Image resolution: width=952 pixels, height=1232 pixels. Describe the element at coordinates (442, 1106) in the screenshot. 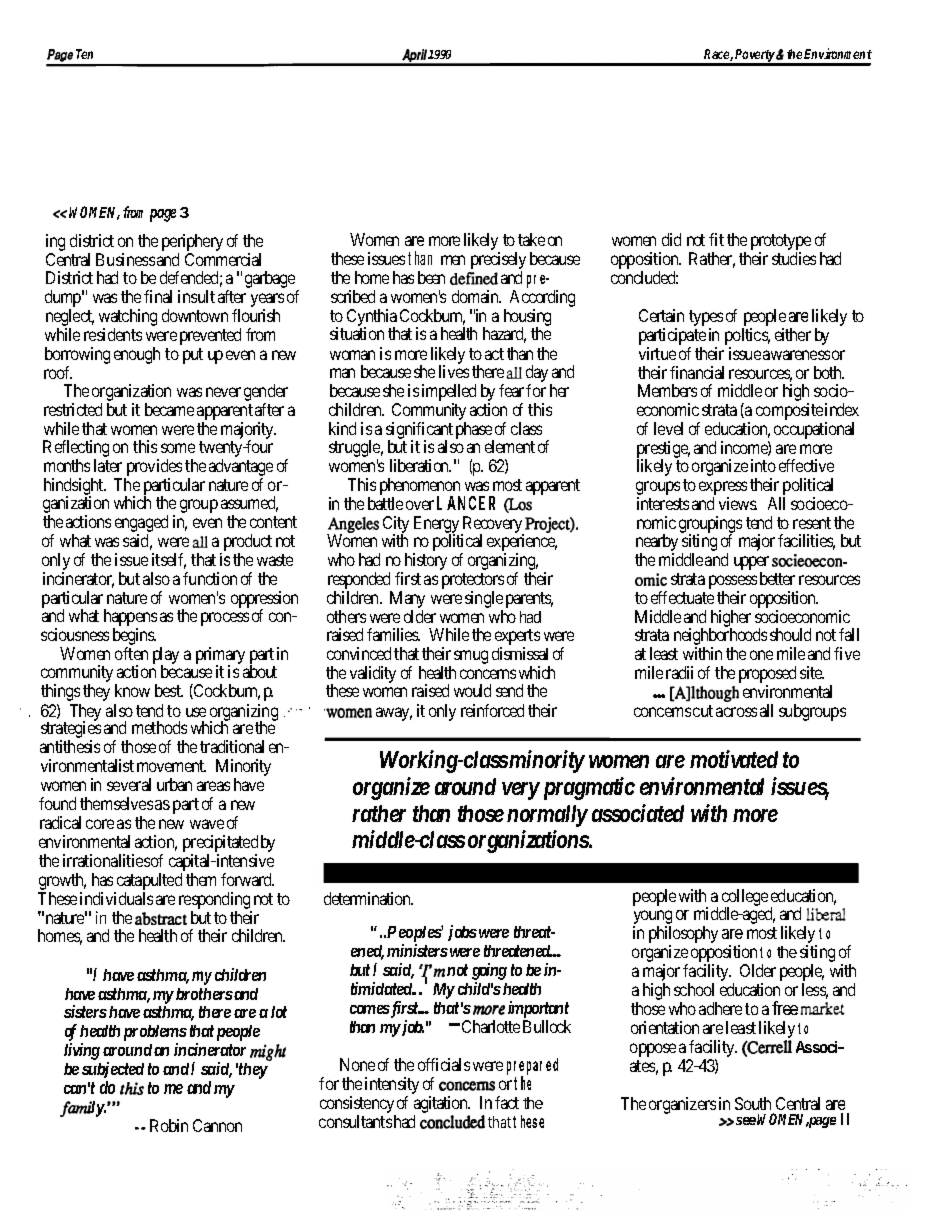

I see `agitation` at that location.
